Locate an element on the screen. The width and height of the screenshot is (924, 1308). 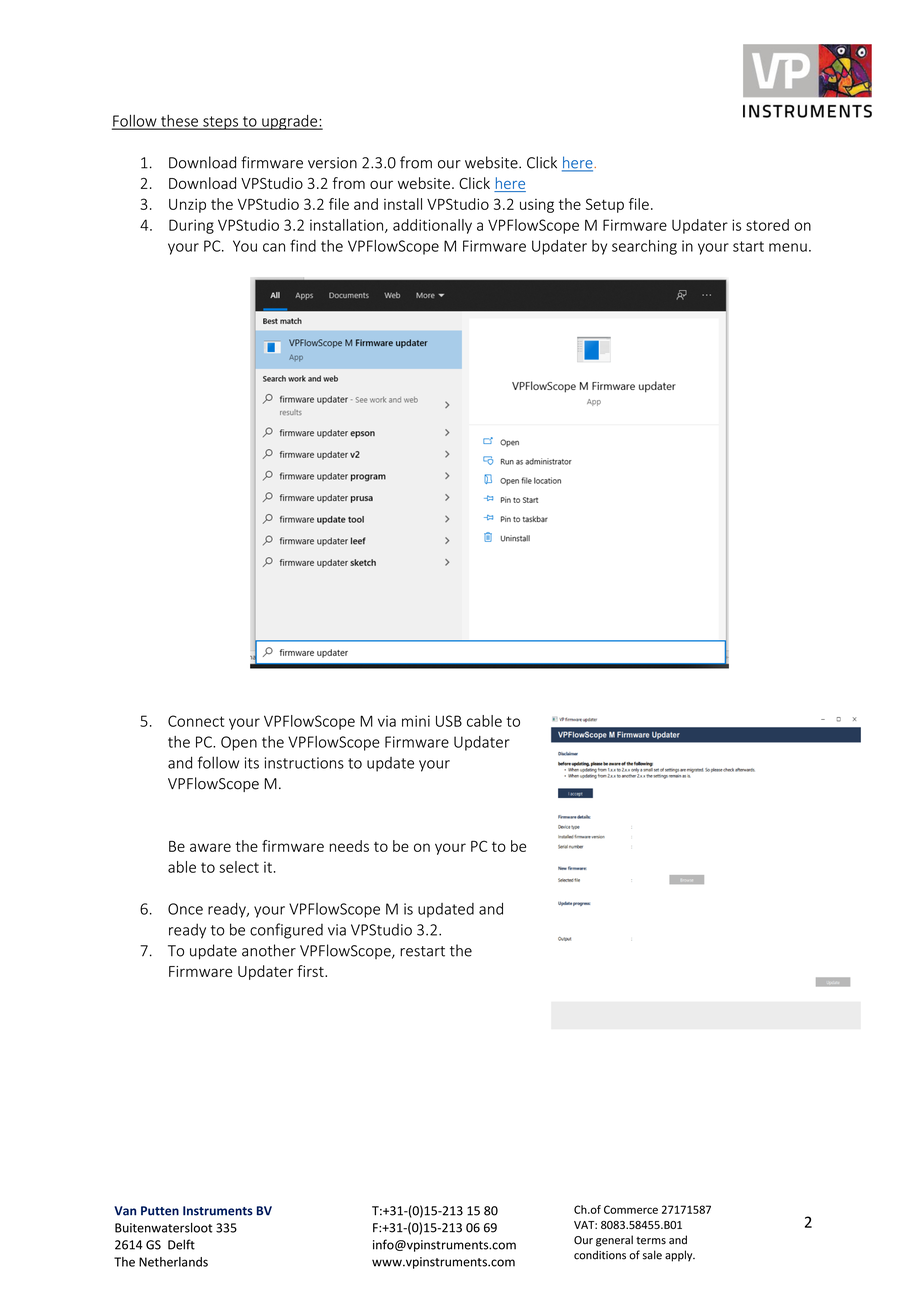
conditions is located at coordinates (600, 1255).
